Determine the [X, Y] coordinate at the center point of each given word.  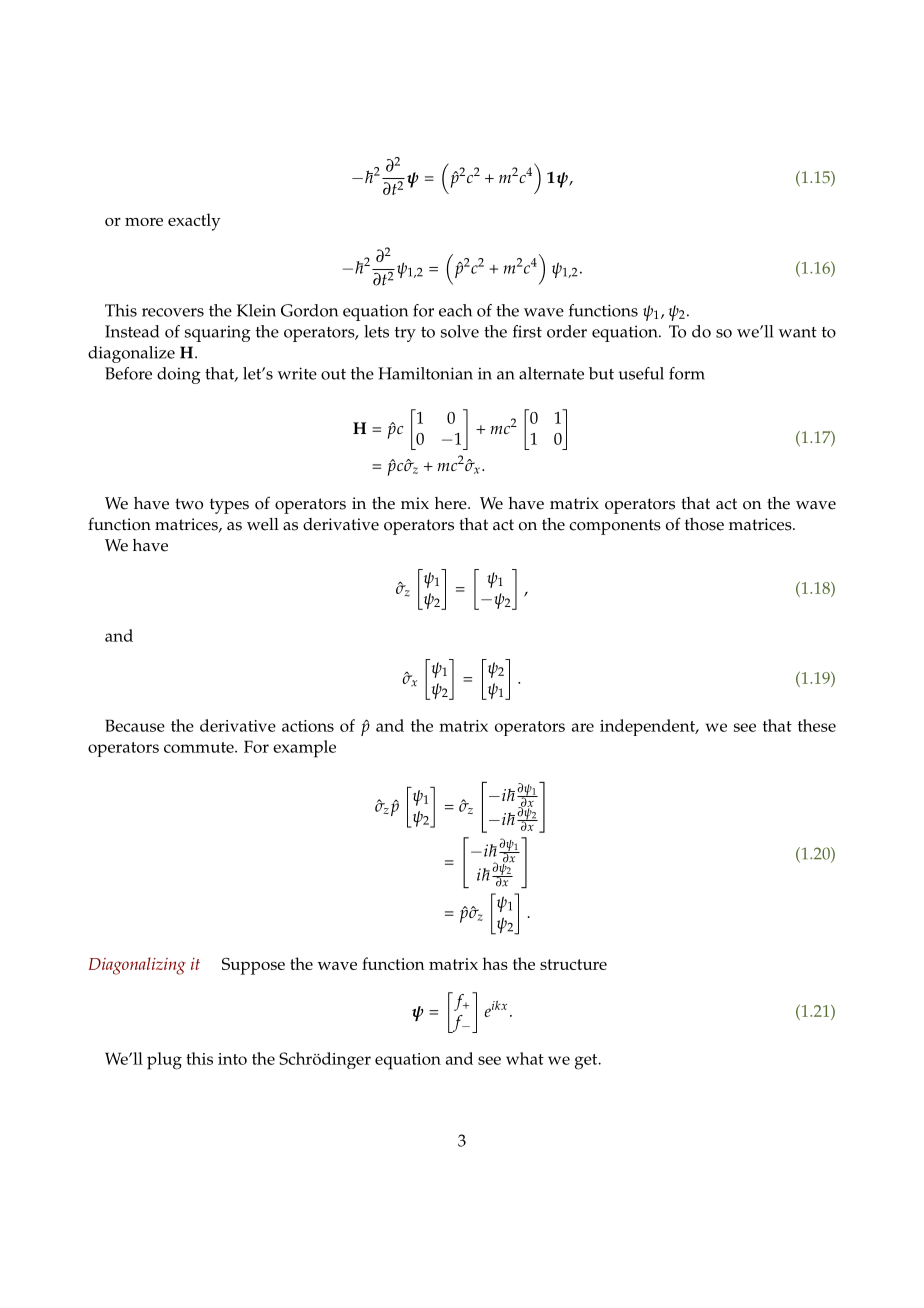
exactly [194, 222]
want [798, 332]
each [455, 310]
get [587, 1062]
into [232, 1059]
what [525, 1058]
